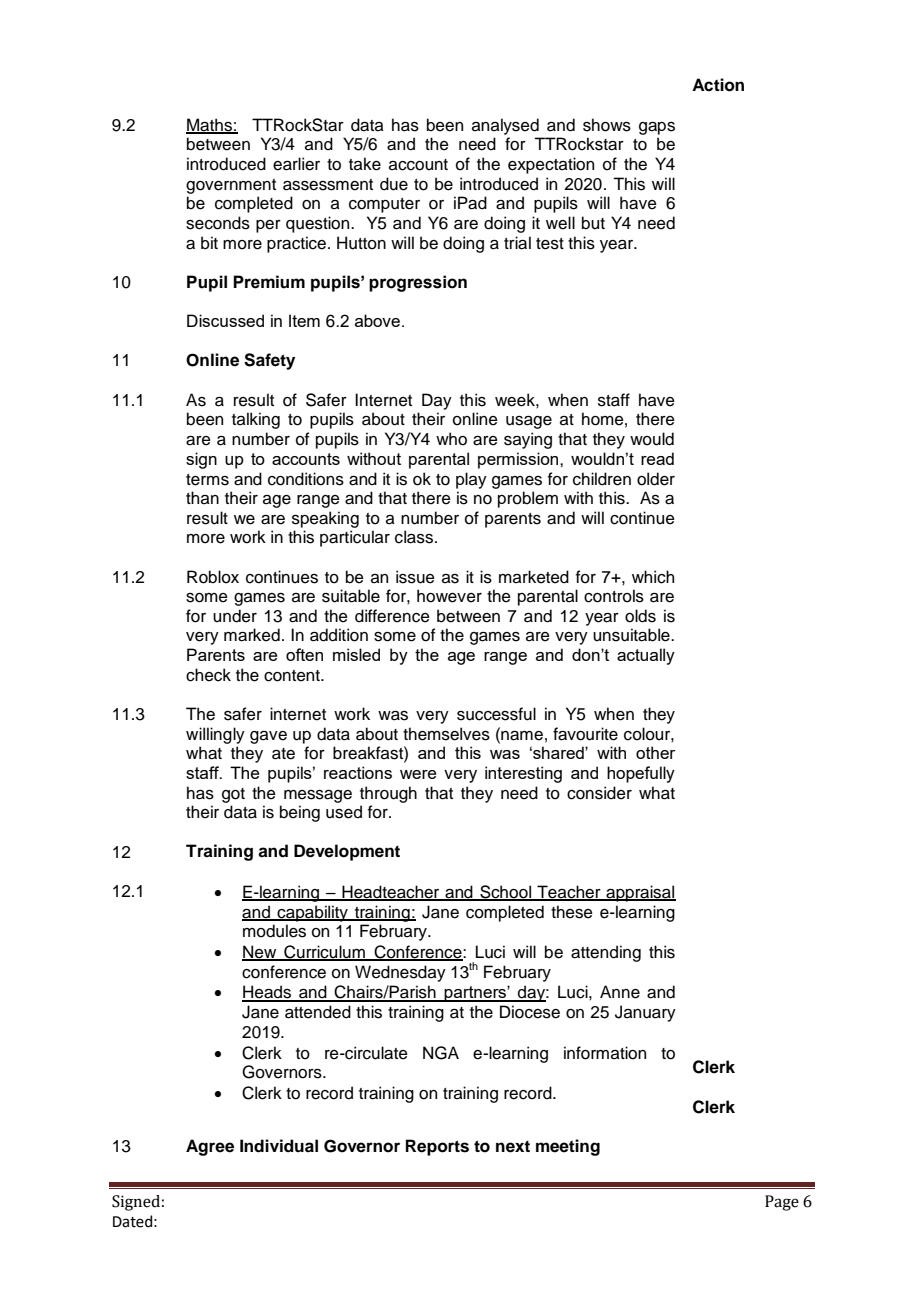  What do you see at coordinates (279, 1146) in the document?
I see `Individual` at bounding box center [279, 1146].
